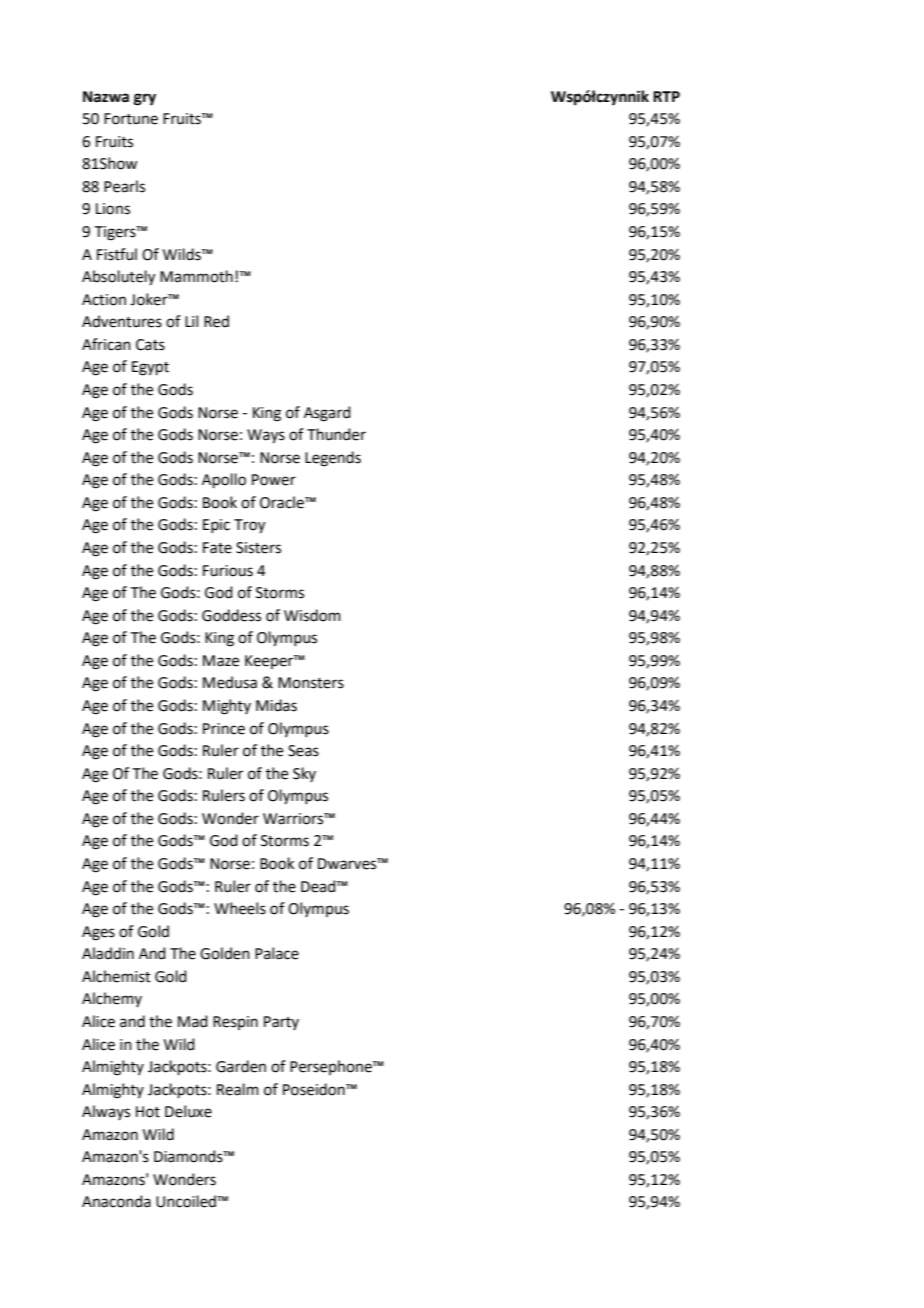 This page has height=1308, width=924. I want to click on Maze, so click(221, 661).
